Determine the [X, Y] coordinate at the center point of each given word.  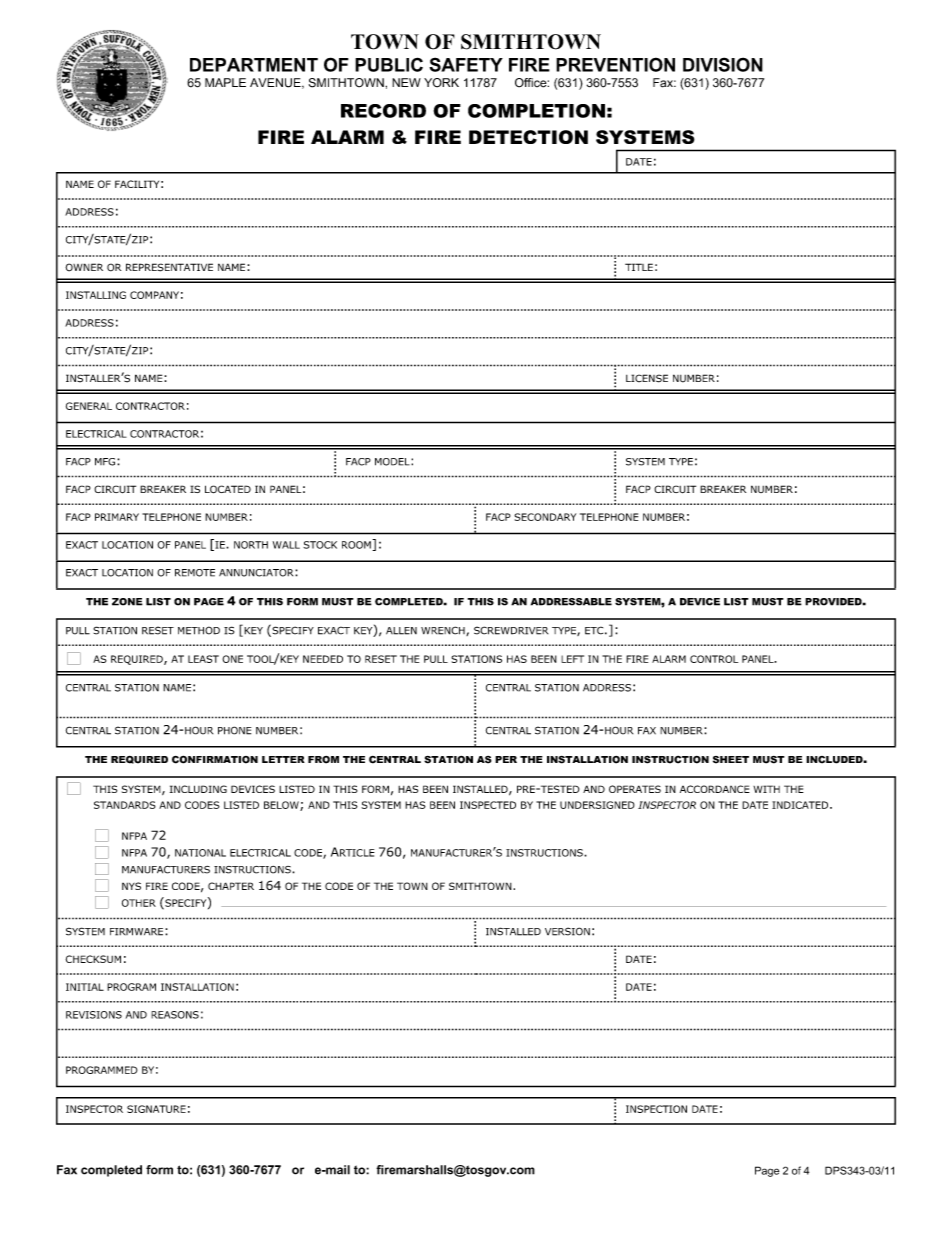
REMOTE [195, 573]
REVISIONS [94, 1015]
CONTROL [714, 659]
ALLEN [401, 631]
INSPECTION [656, 1109]
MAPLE [225, 82]
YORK [441, 83]
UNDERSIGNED [597, 805]
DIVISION [723, 64]
